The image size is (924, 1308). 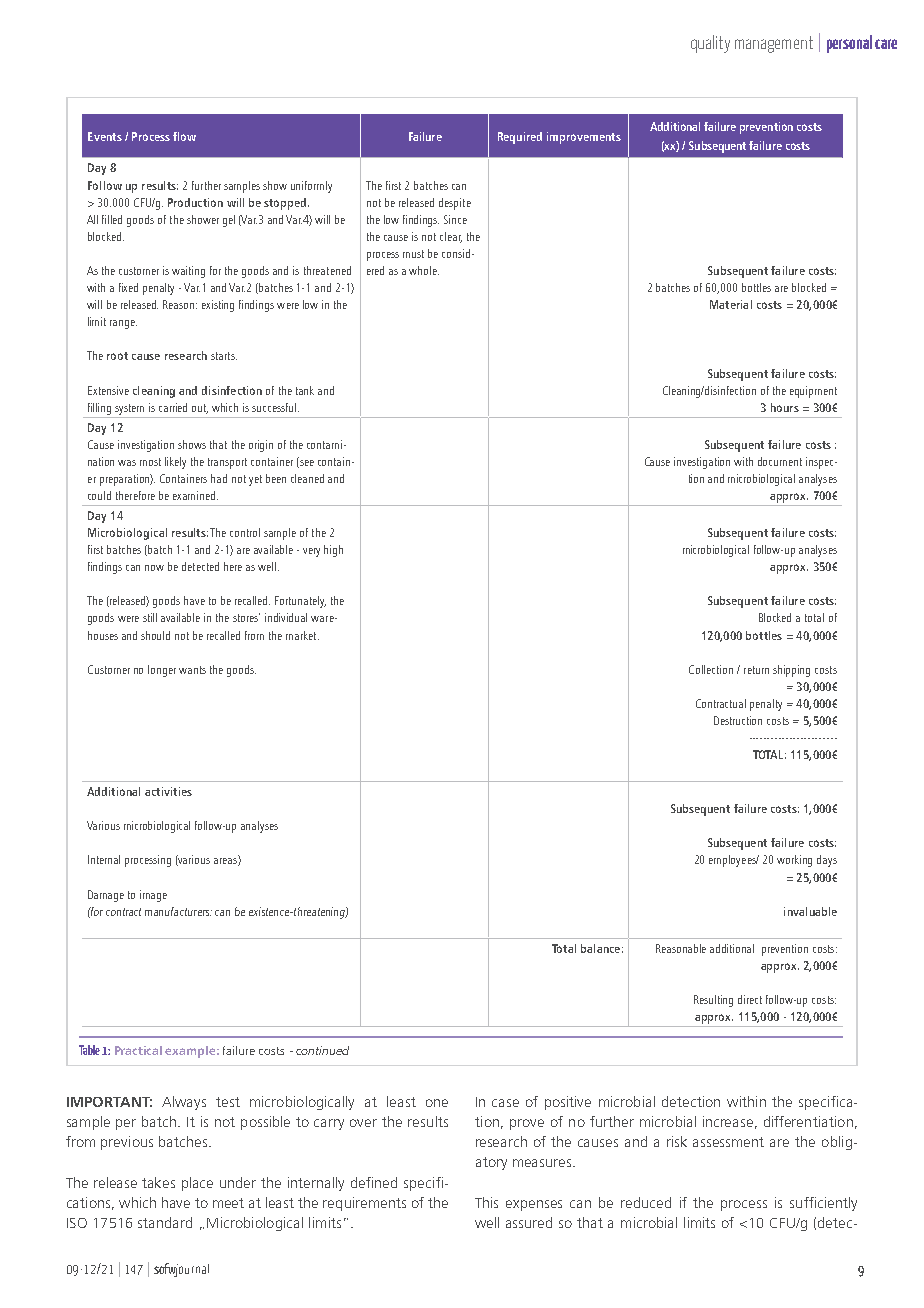 I want to click on Material, so click(x=731, y=304).
